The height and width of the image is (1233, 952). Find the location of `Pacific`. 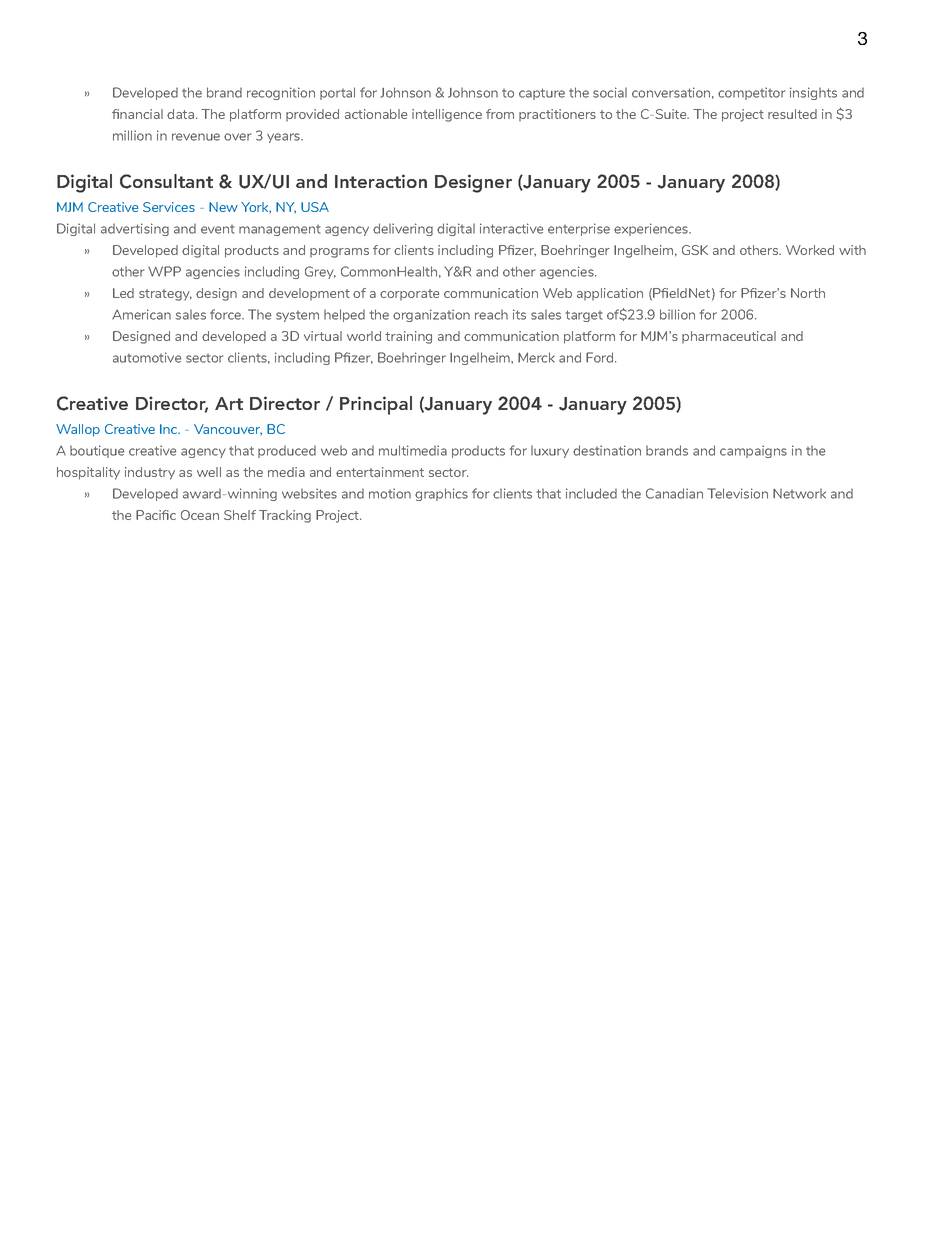

Pacific is located at coordinates (156, 515).
